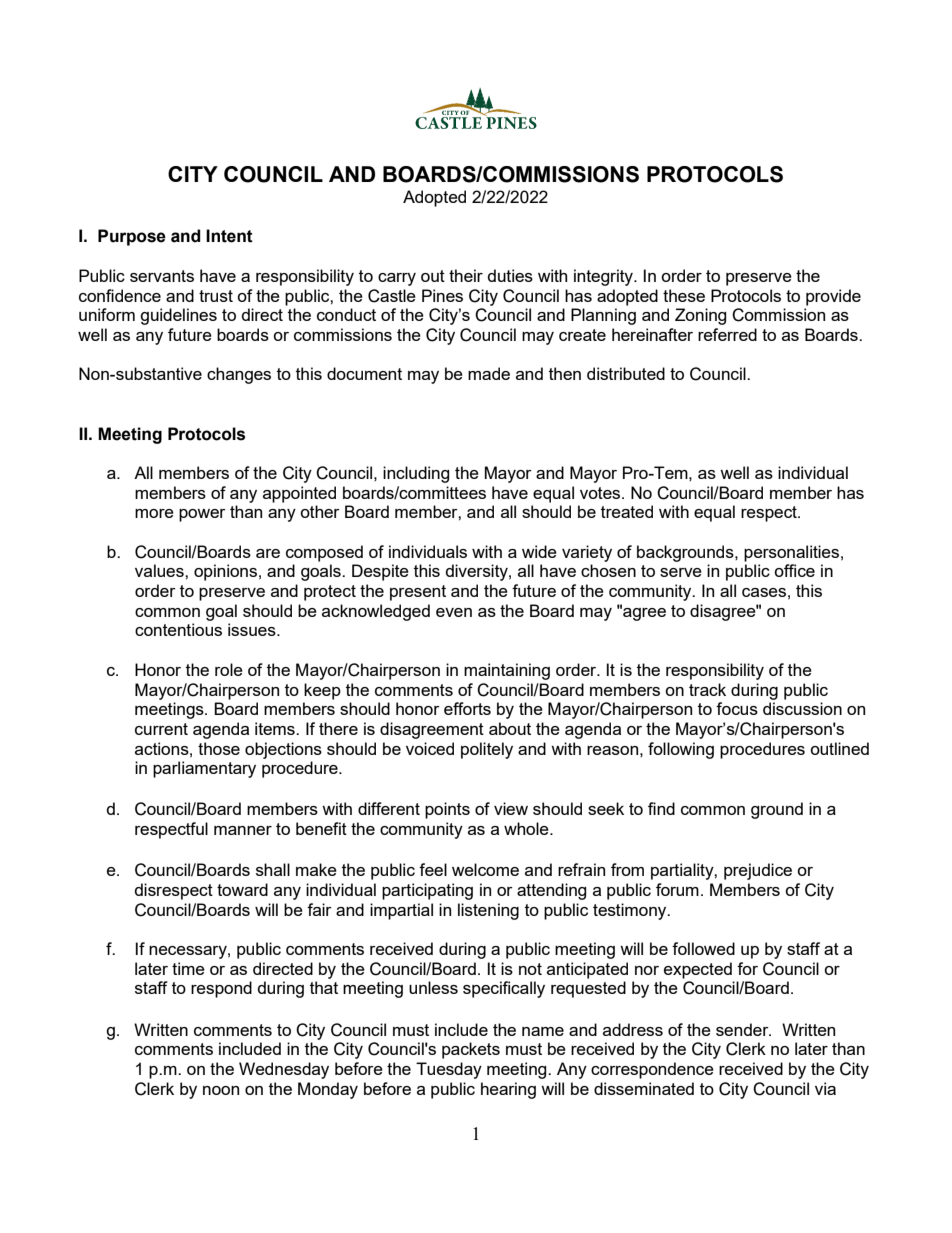 This image has width=952, height=1233. I want to click on including, so click(416, 474).
